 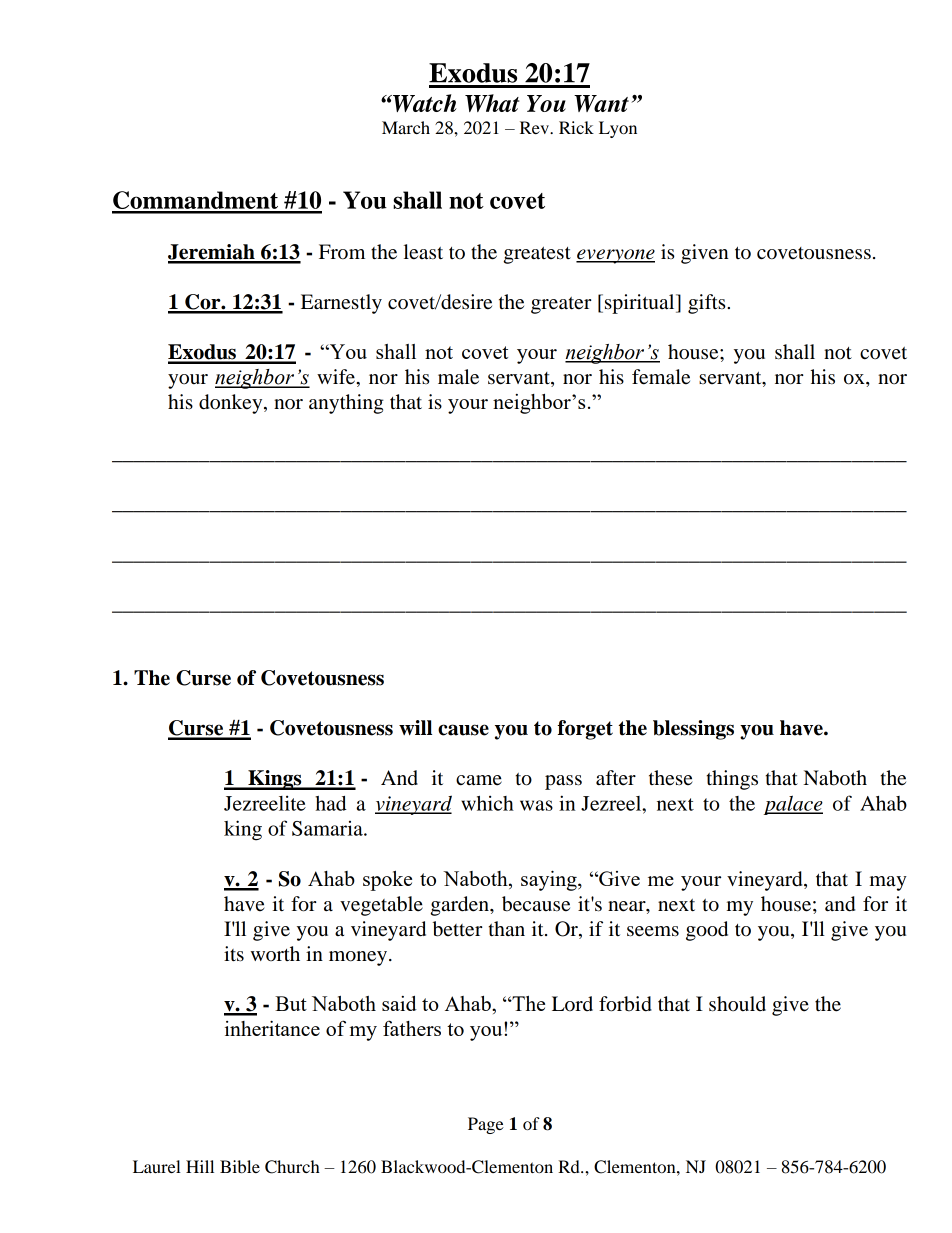 I want to click on greater, so click(x=561, y=305).
